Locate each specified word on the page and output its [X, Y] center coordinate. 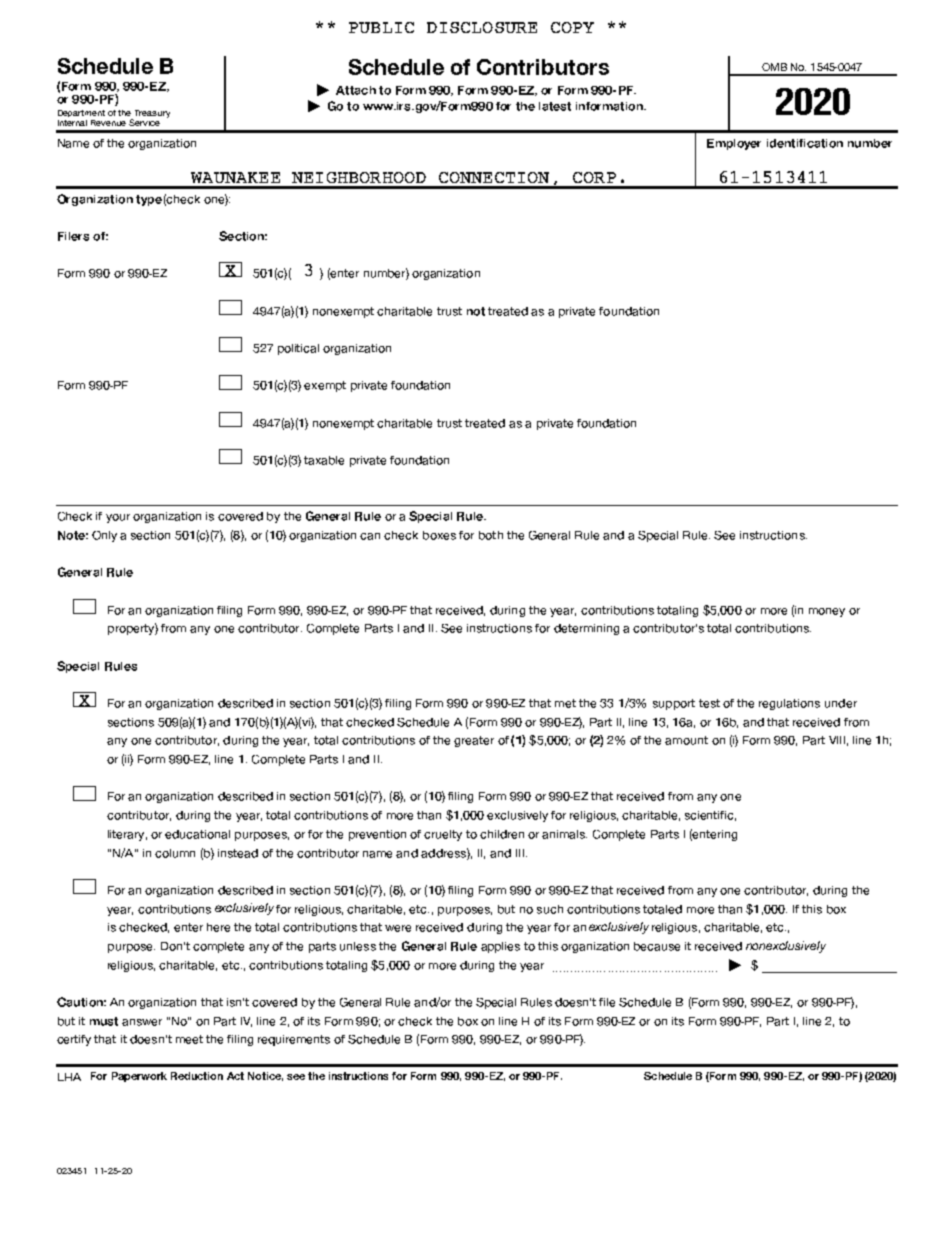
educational [197, 834]
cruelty [443, 835]
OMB [774, 67]
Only [104, 536]
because [657, 946]
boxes [439, 535]
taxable [324, 460]
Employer [734, 144]
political [298, 349]
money [827, 612]
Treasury [152, 114]
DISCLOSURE [482, 27]
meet [189, 1039]
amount [686, 740]
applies [500, 947]
